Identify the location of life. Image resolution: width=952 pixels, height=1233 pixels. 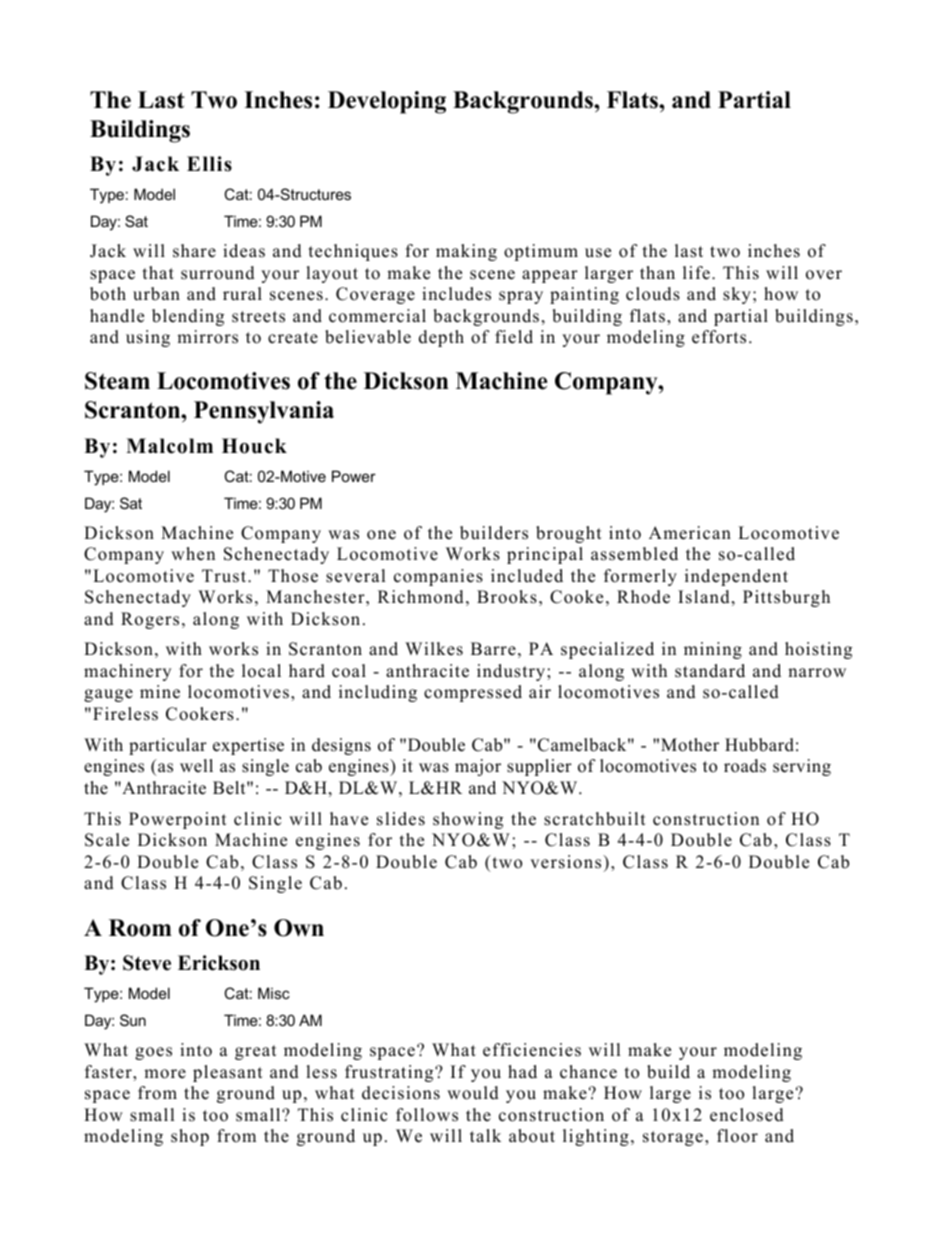
(696, 273).
